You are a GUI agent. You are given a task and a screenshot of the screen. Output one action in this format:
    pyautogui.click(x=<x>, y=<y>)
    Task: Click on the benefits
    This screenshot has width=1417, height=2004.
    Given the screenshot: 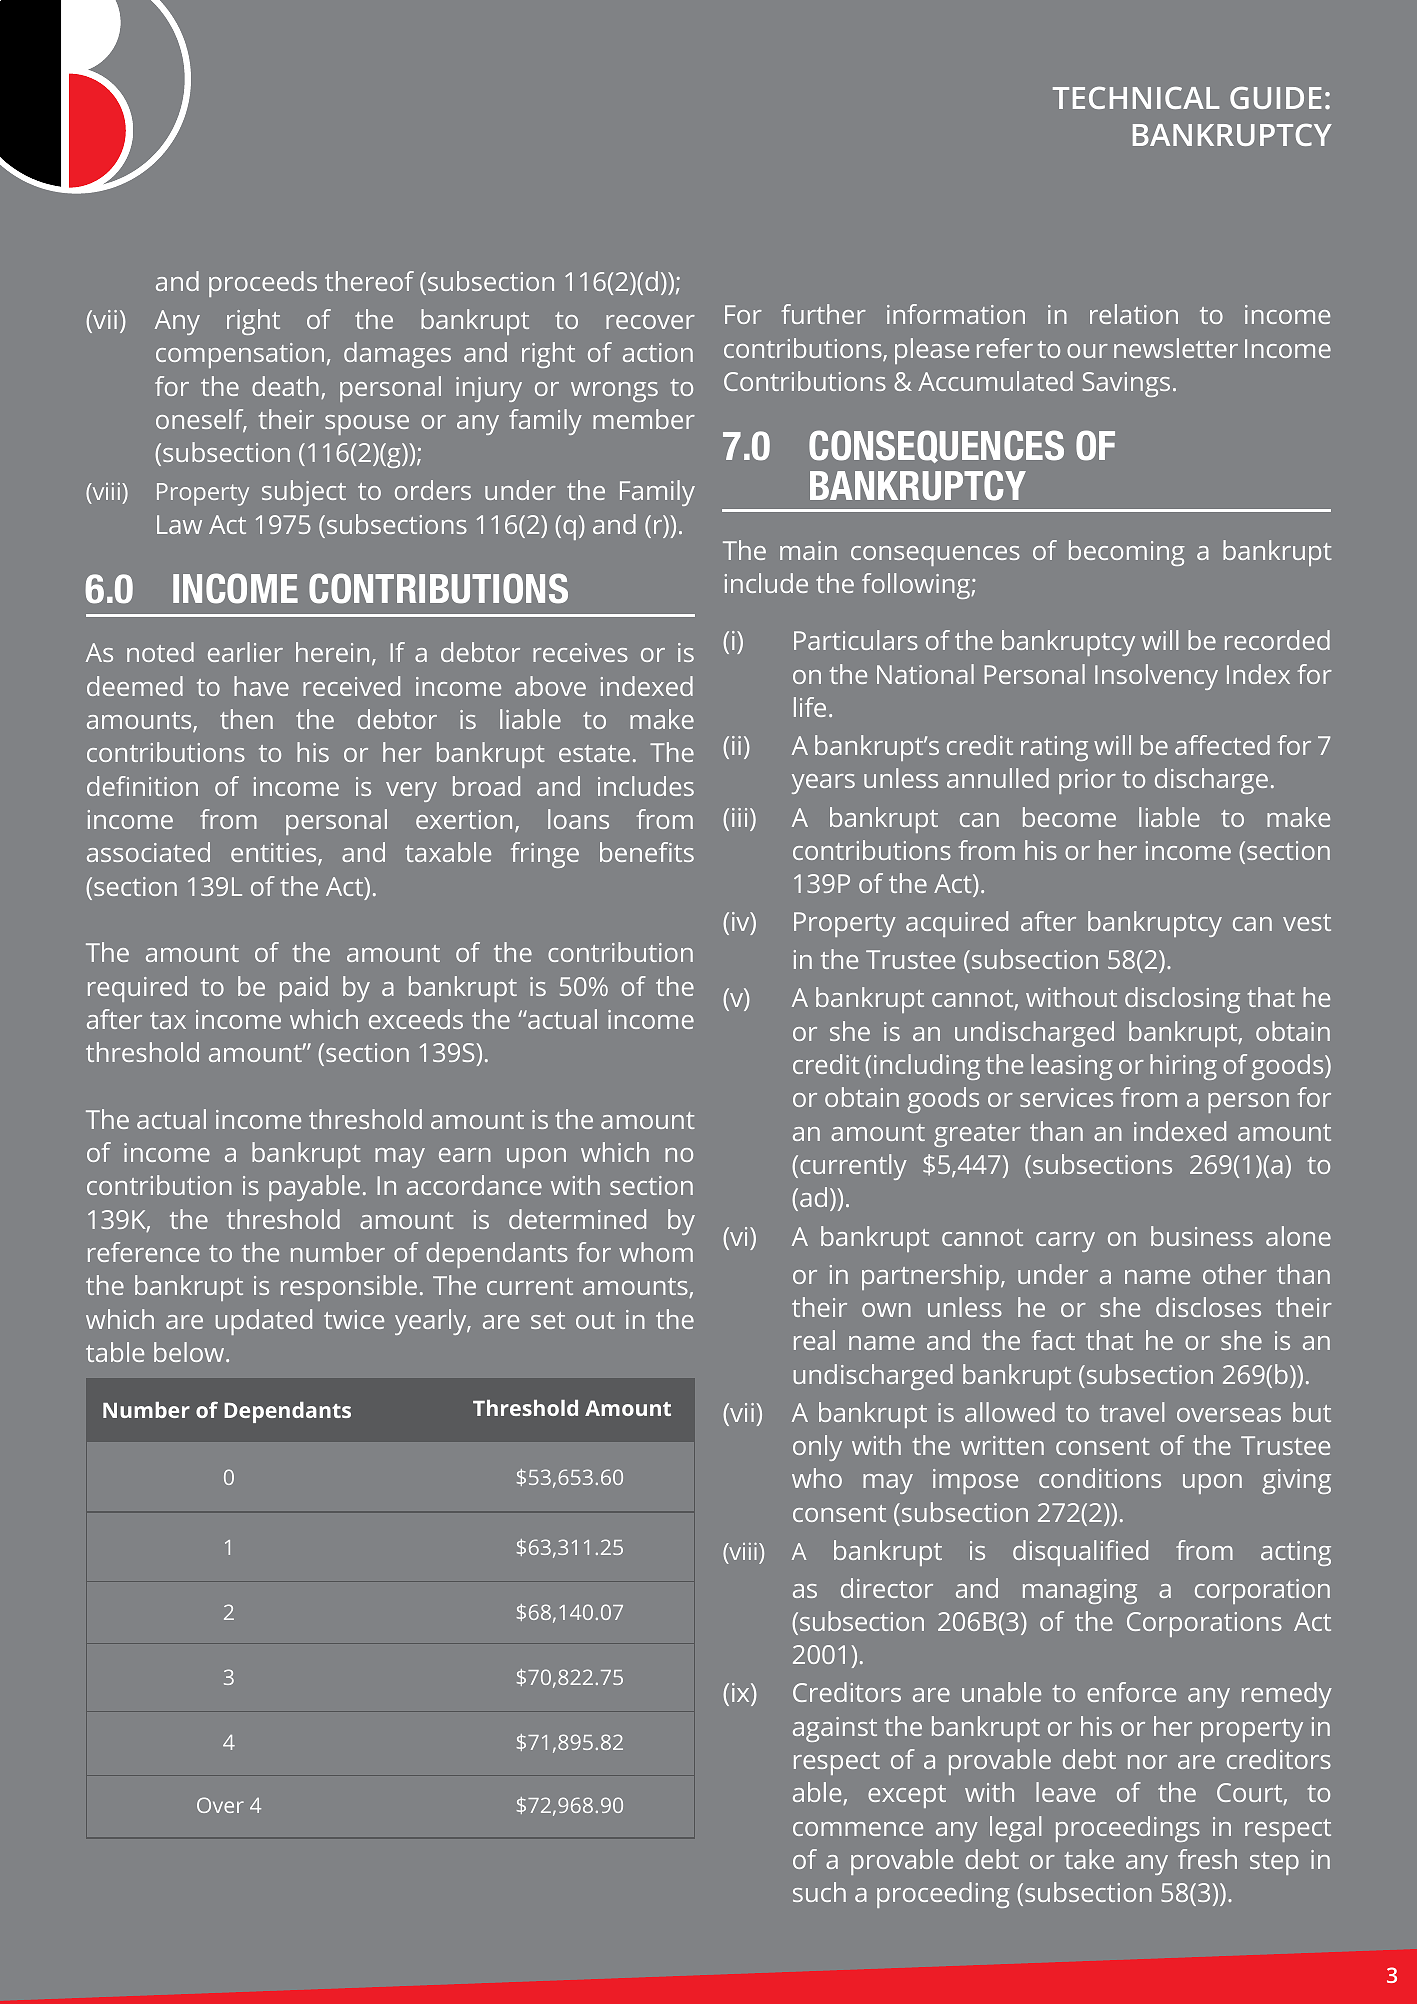 What is the action you would take?
    pyautogui.click(x=647, y=852)
